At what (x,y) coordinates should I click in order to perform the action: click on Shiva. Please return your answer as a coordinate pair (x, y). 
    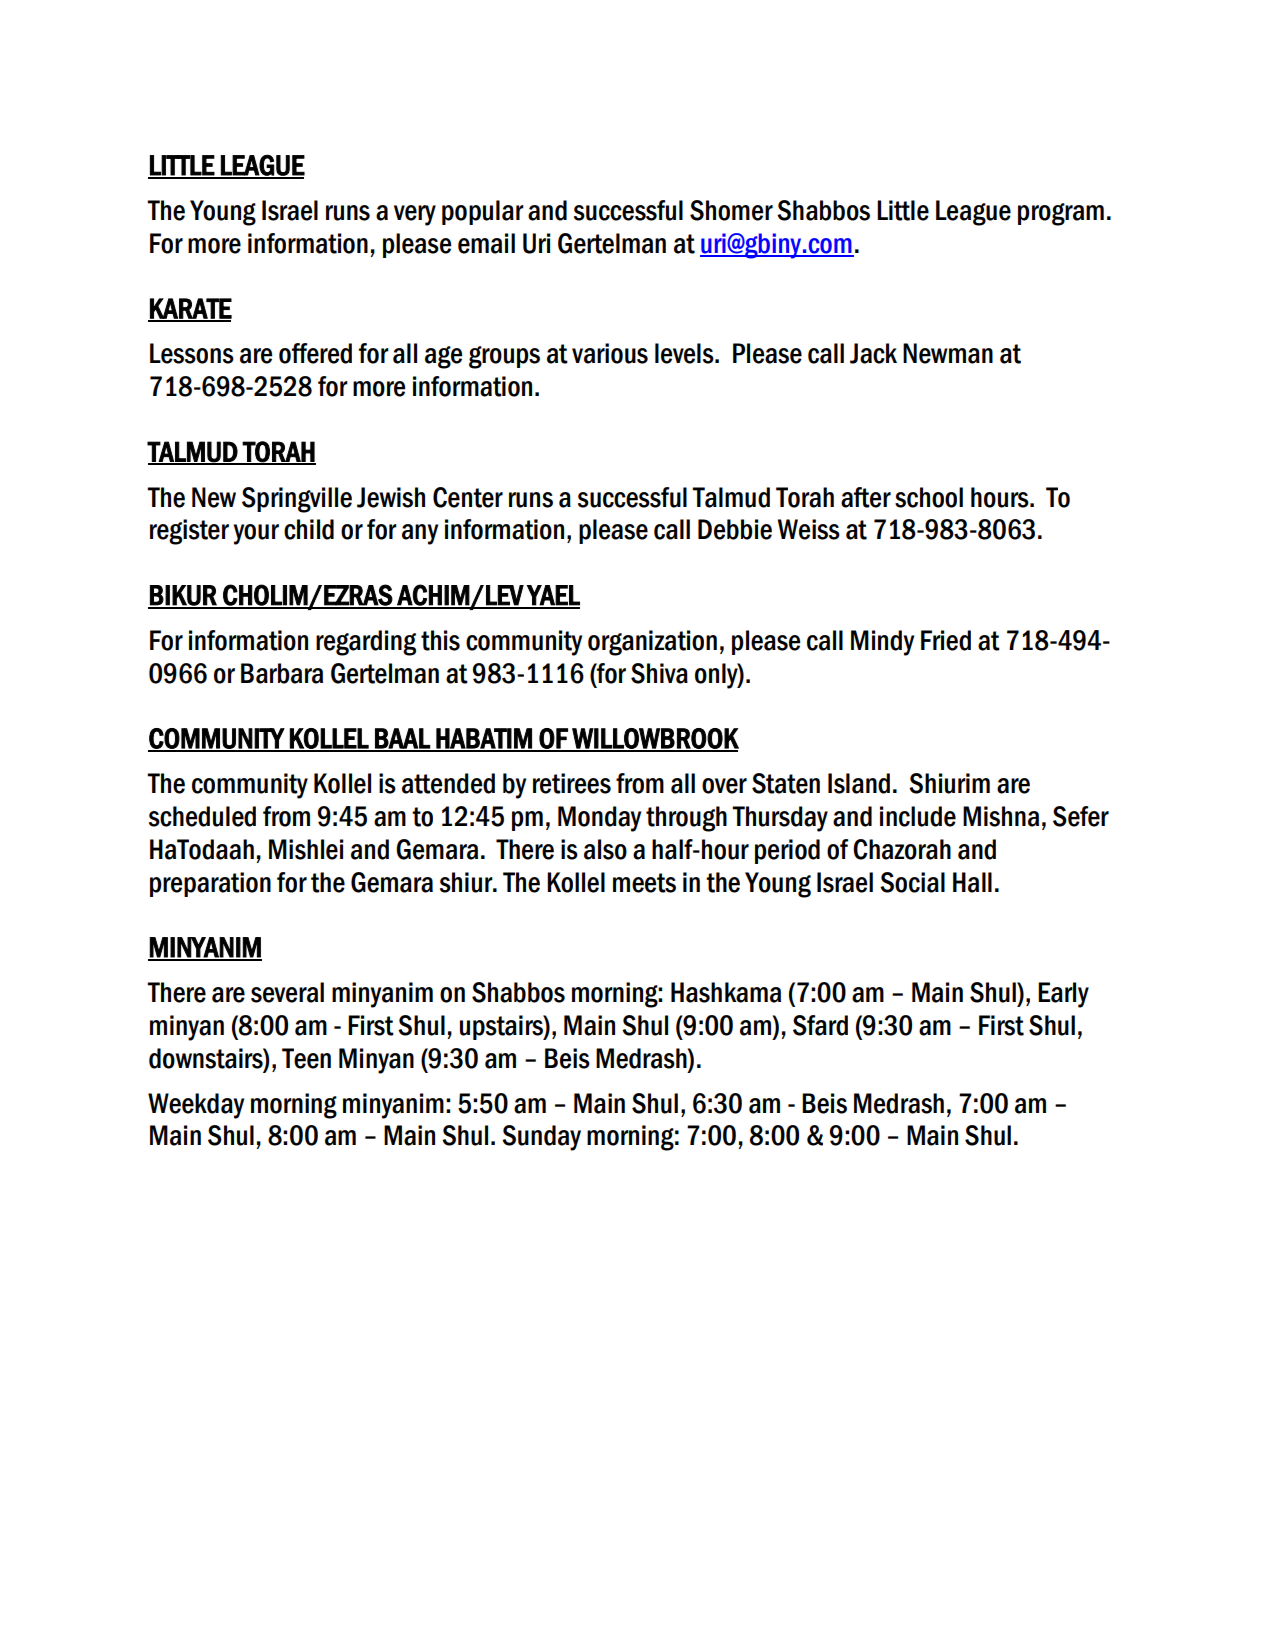
    Looking at the image, I should click on (659, 673).
